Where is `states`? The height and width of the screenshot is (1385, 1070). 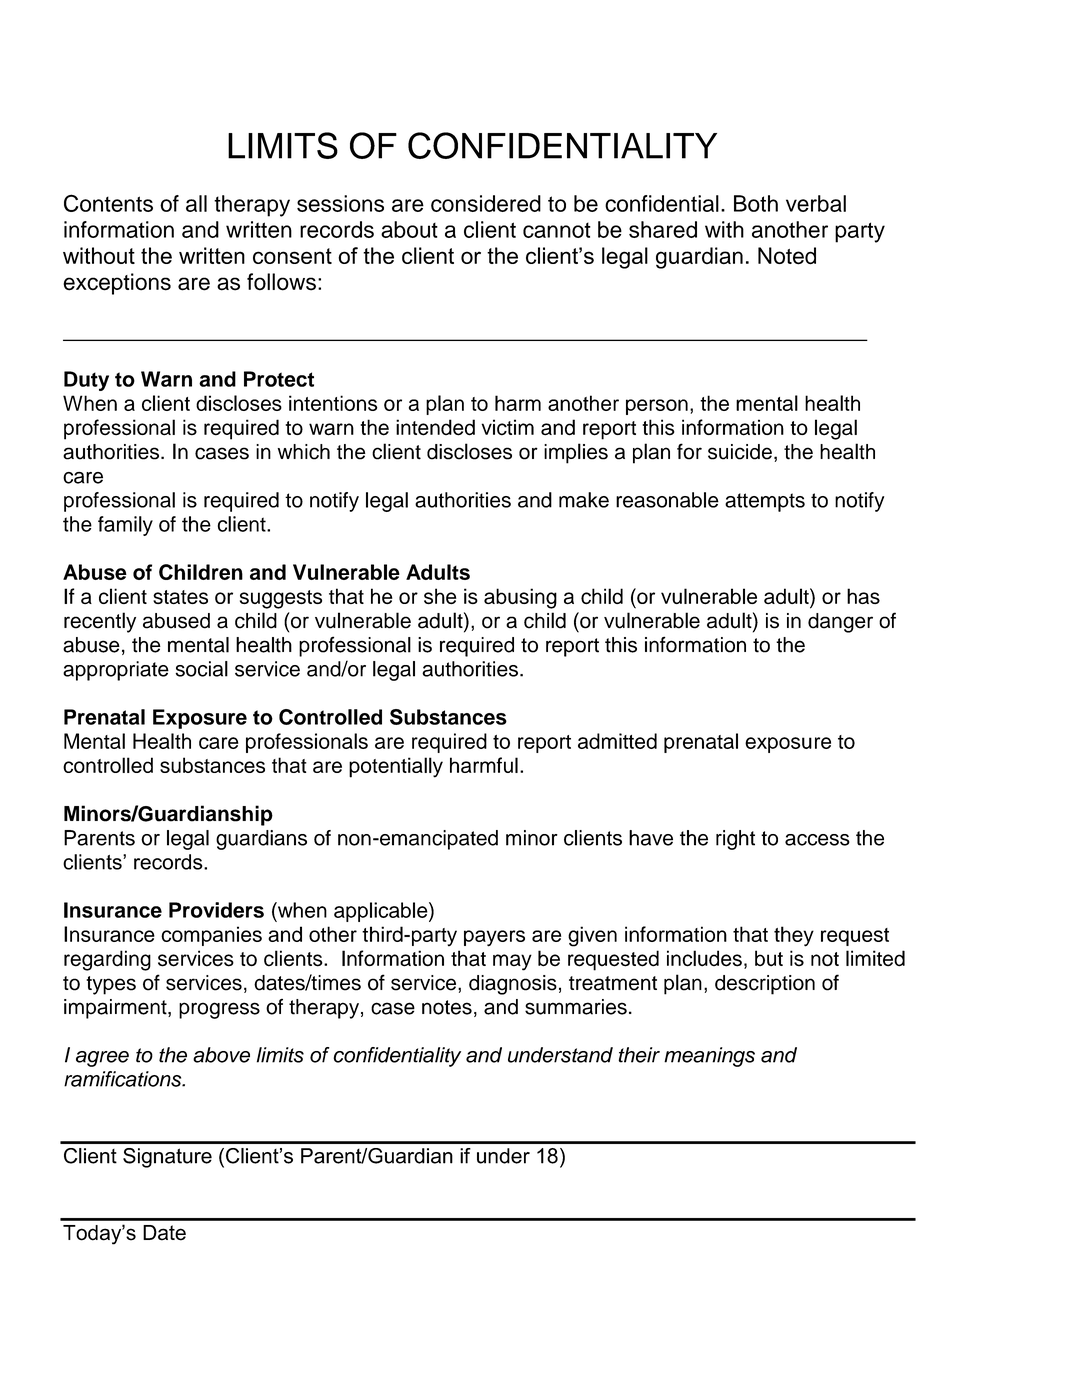
states is located at coordinates (180, 597).
